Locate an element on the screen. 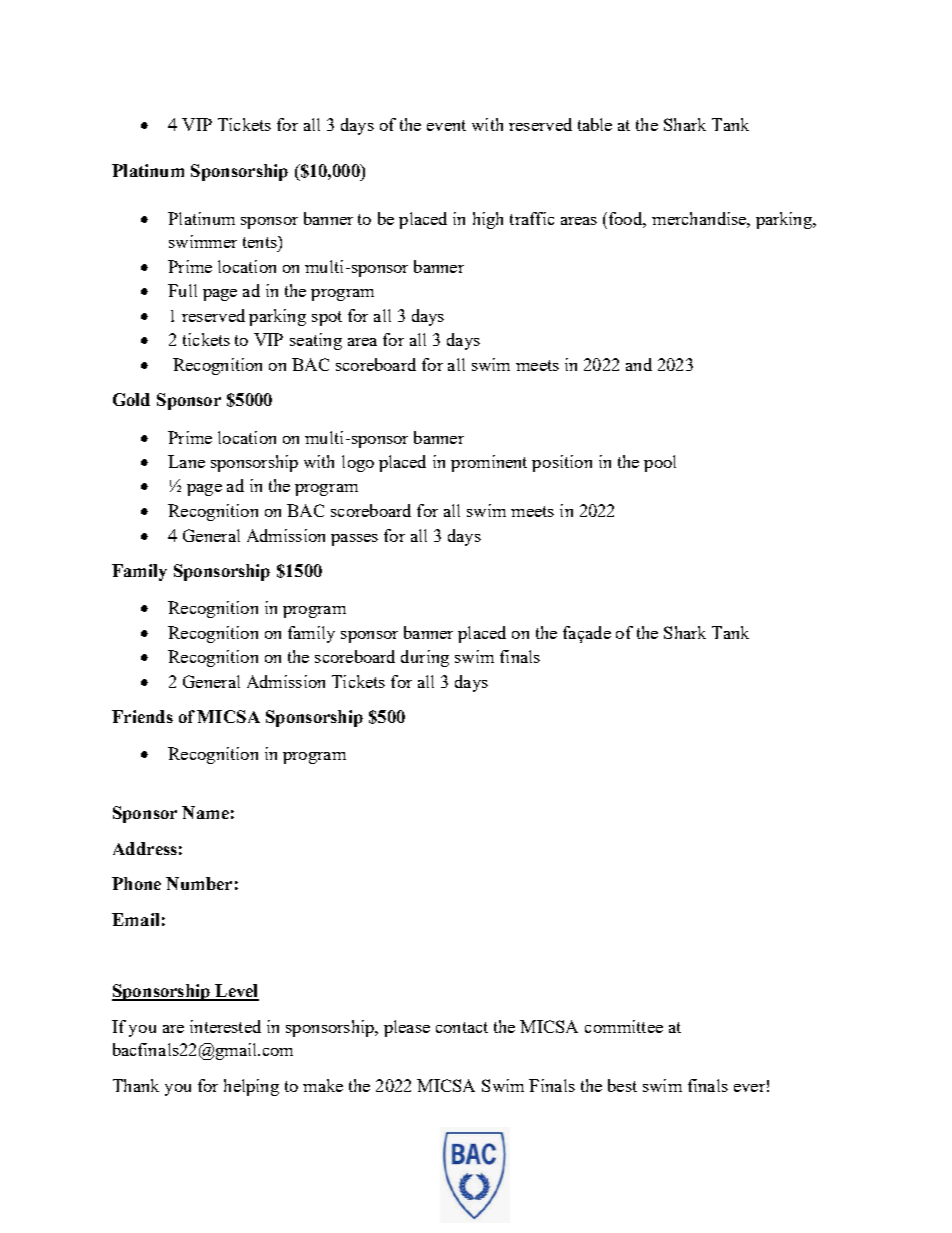  Number is located at coordinates (199, 883).
